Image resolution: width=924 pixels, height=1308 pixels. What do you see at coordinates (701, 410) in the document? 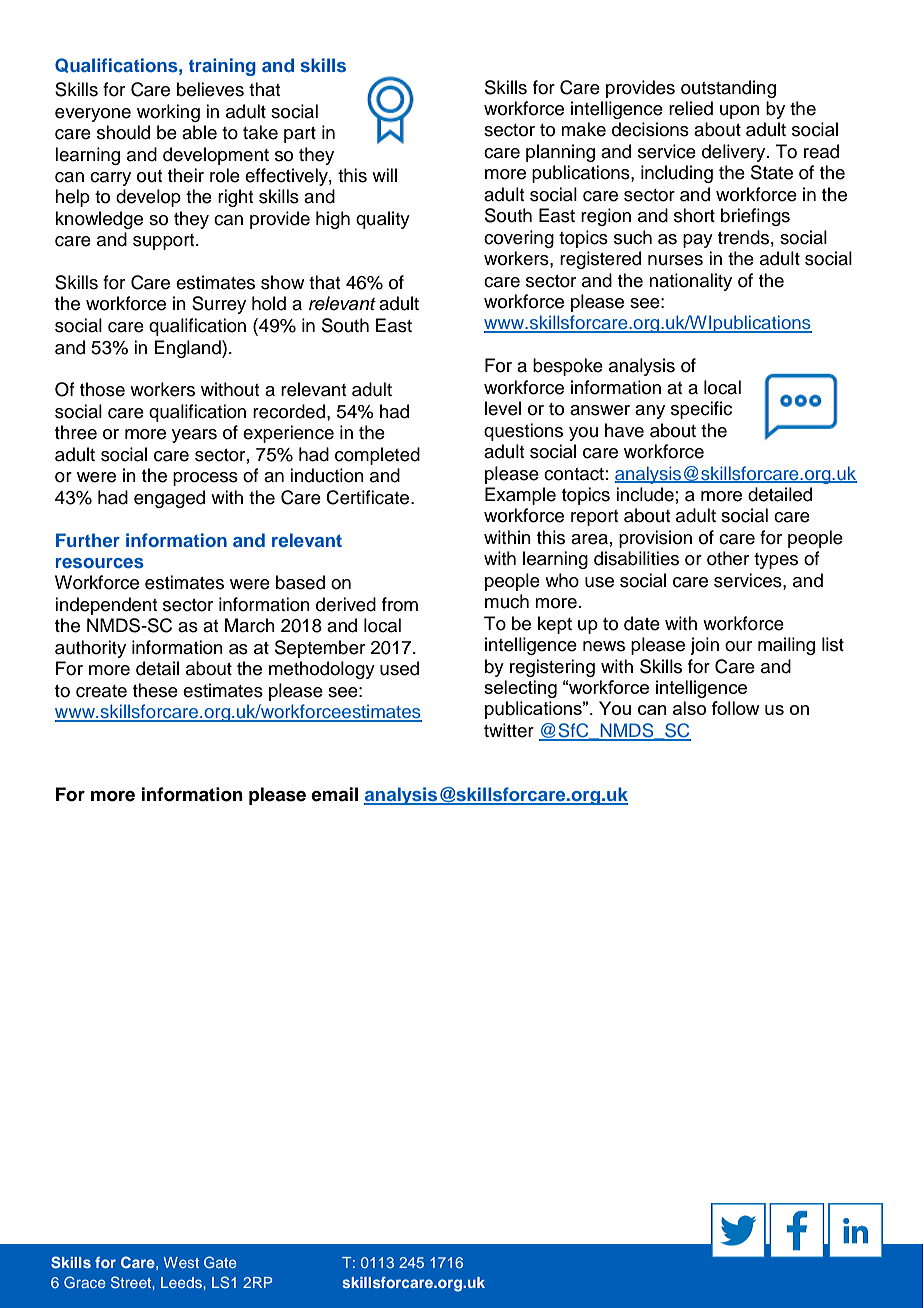
I see `specific` at bounding box center [701, 410].
